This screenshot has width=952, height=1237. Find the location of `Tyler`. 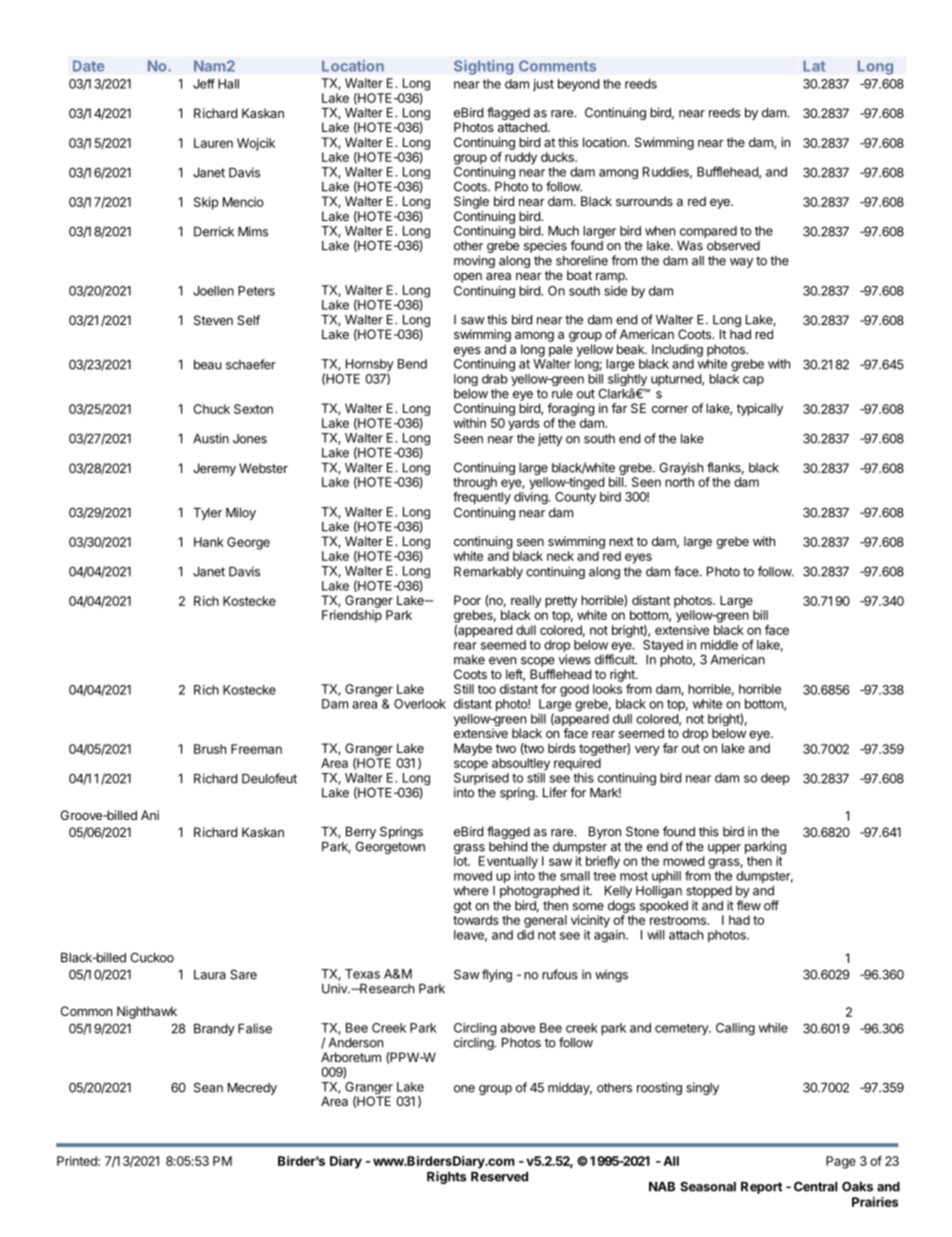

Tyler is located at coordinates (207, 514).
